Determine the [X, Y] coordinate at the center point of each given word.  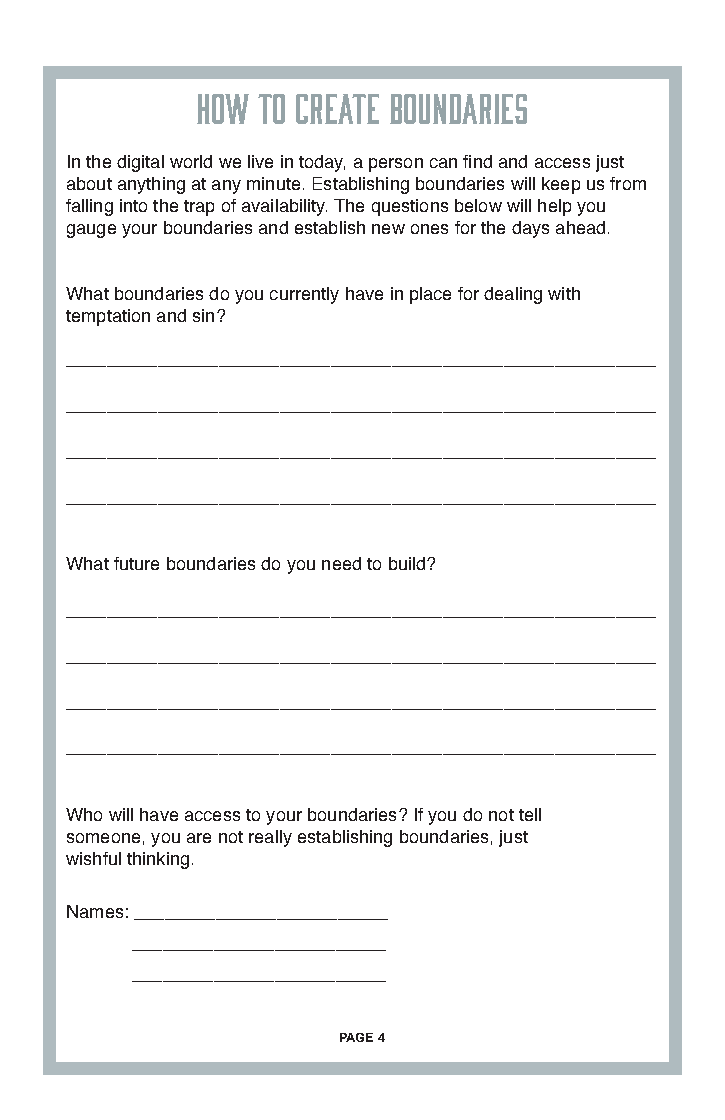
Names [95, 911]
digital [140, 163]
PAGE [356, 1037]
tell [530, 814]
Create [337, 109]
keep [561, 185]
